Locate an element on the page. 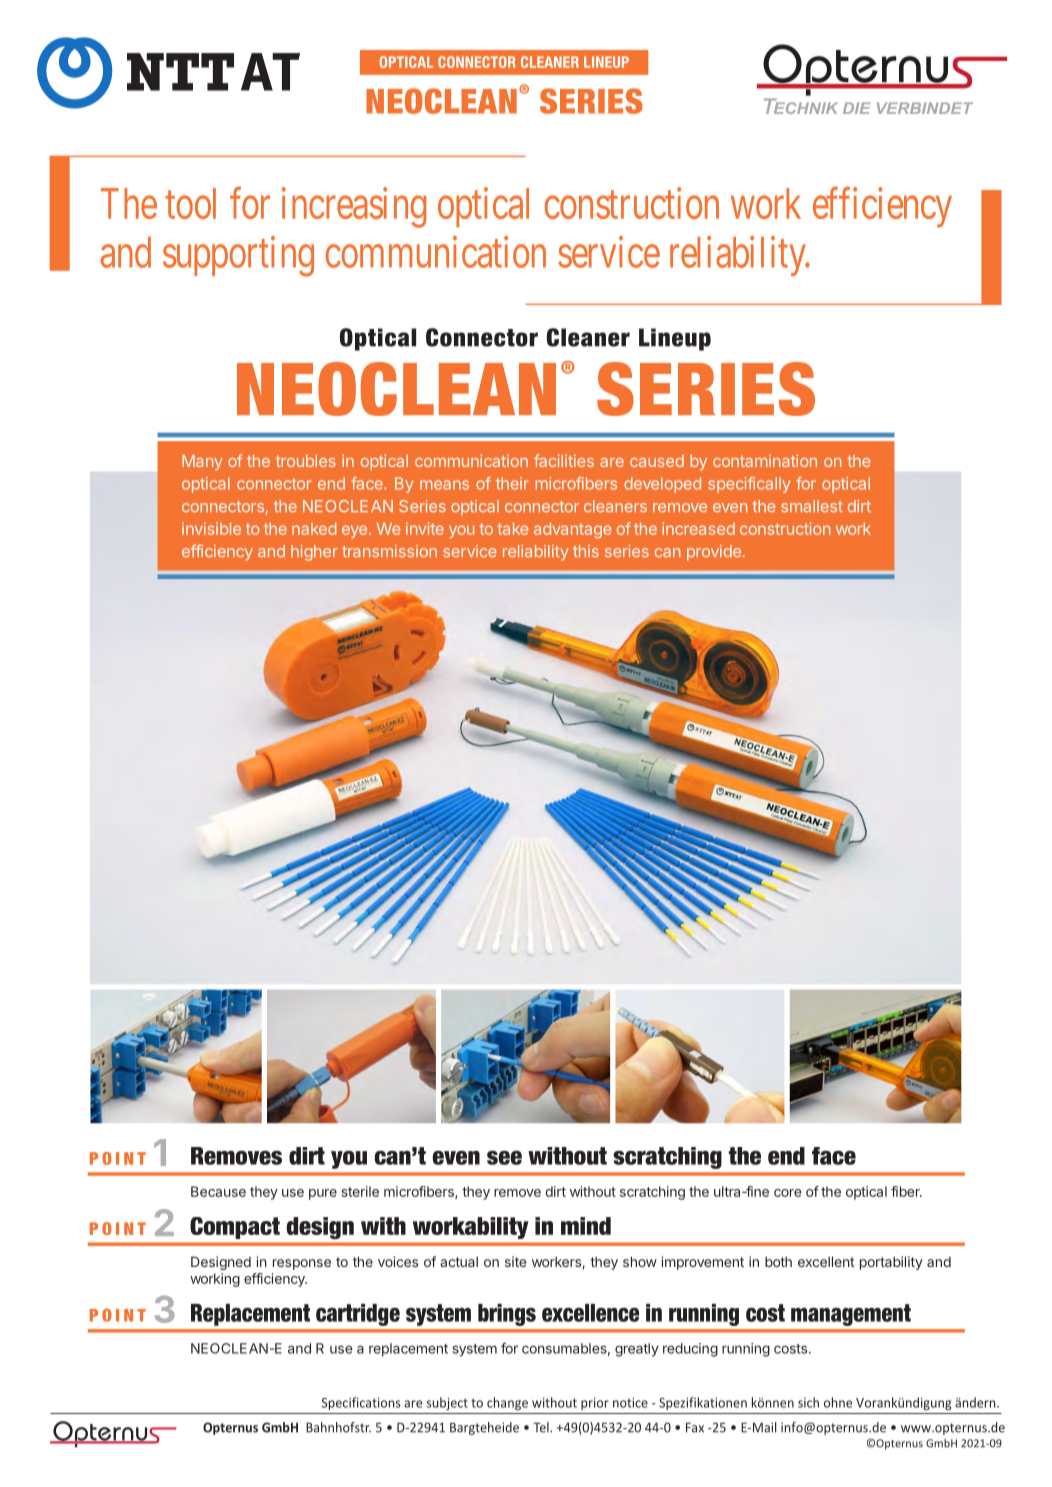 The image size is (1052, 1487). Specifications is located at coordinates (361, 1403).
